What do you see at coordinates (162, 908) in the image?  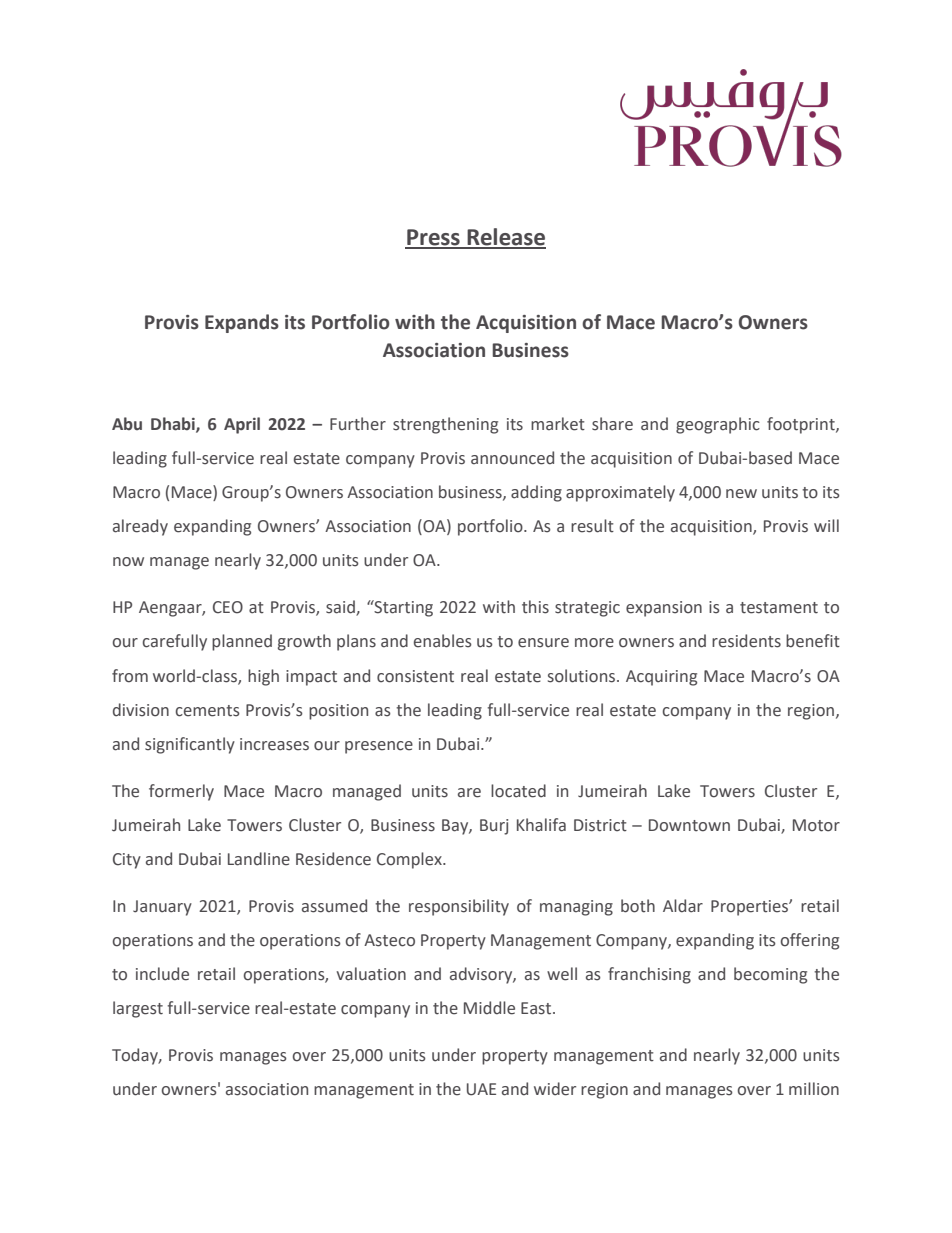 I see `January` at bounding box center [162, 908].
